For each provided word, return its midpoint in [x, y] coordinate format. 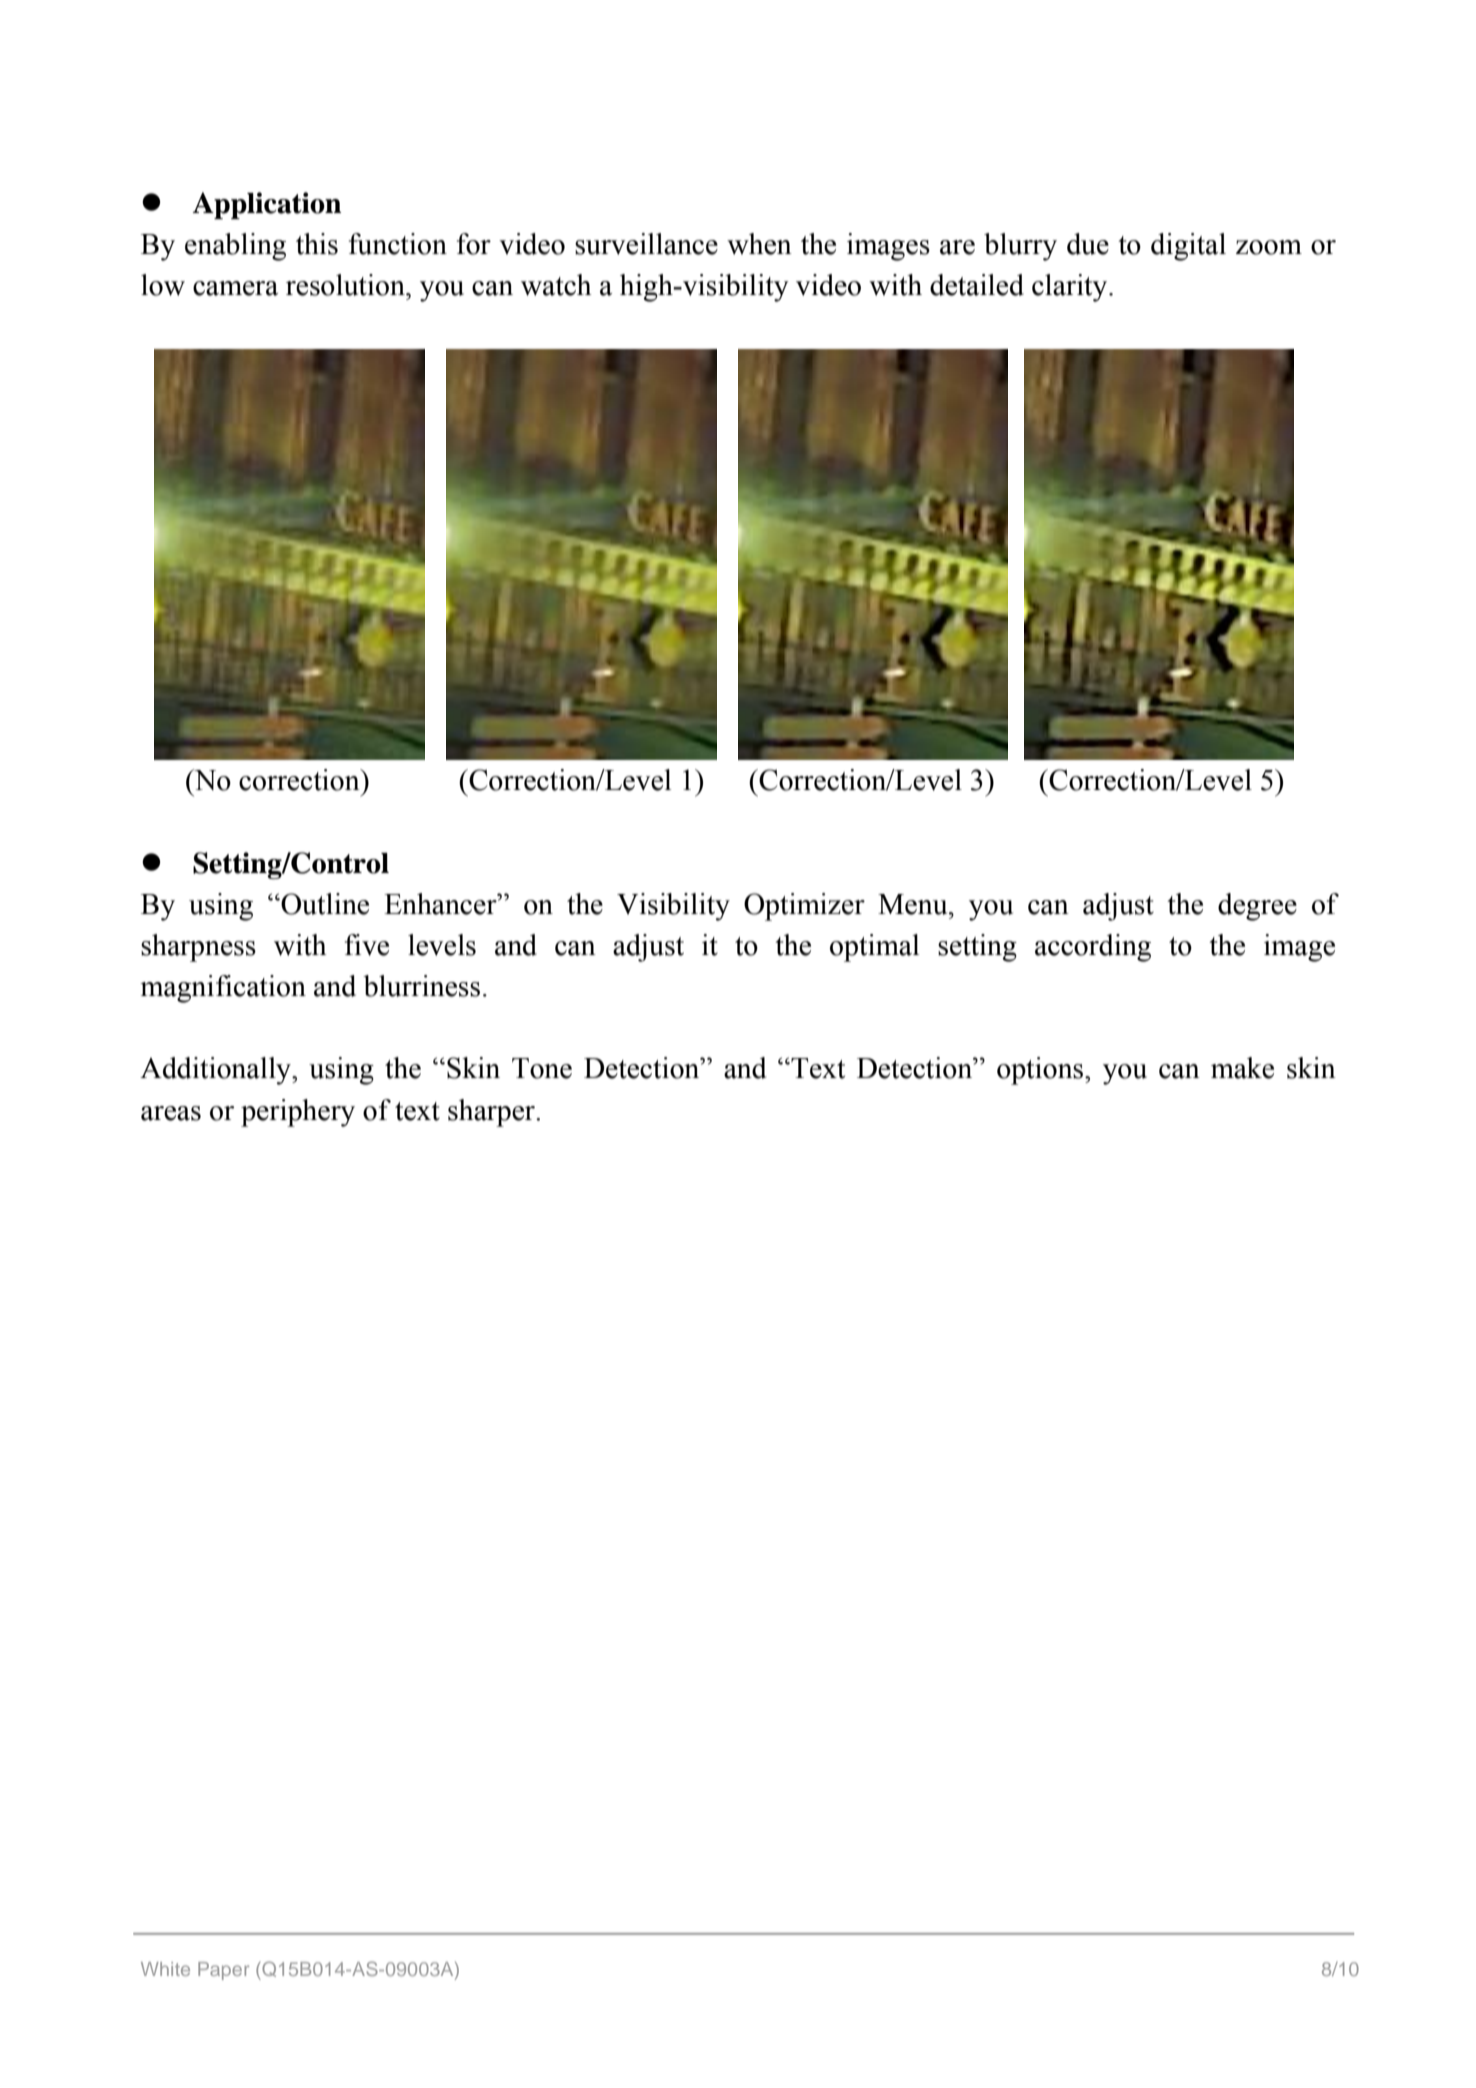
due [1088, 244]
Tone [542, 1068]
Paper [223, 1971]
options [1041, 1071]
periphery [298, 1113]
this [317, 244]
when [759, 244]
